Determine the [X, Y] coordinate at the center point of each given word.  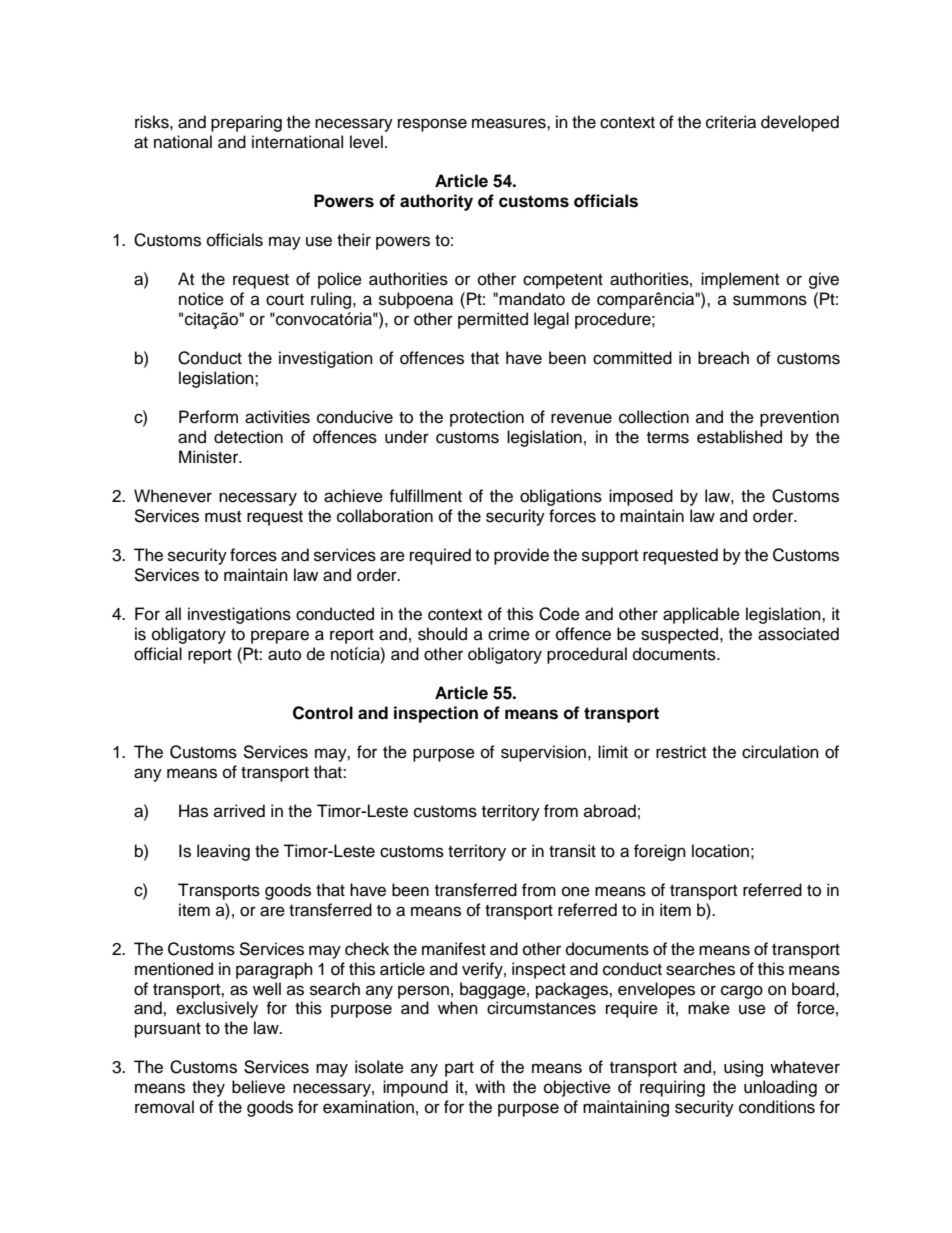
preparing [246, 123]
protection [487, 418]
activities [277, 417]
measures [510, 123]
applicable [701, 615]
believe [258, 1087]
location [720, 851]
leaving [223, 852]
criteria [731, 122]
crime [509, 634]
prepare [280, 637]
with [490, 1086]
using [743, 1068]
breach [723, 358]
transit [572, 851]
